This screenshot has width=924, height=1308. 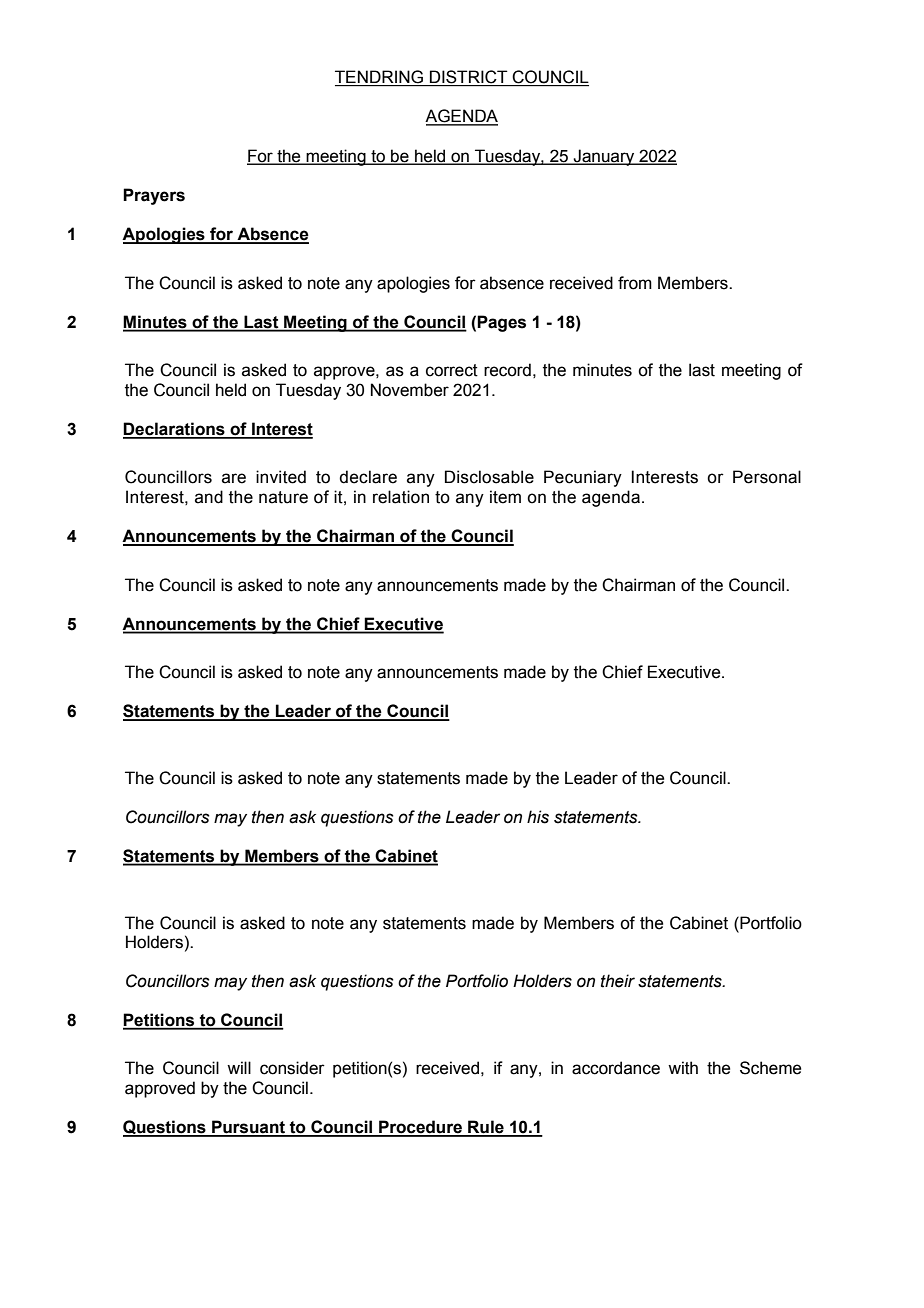 I want to click on Pursuant, so click(x=248, y=1128).
